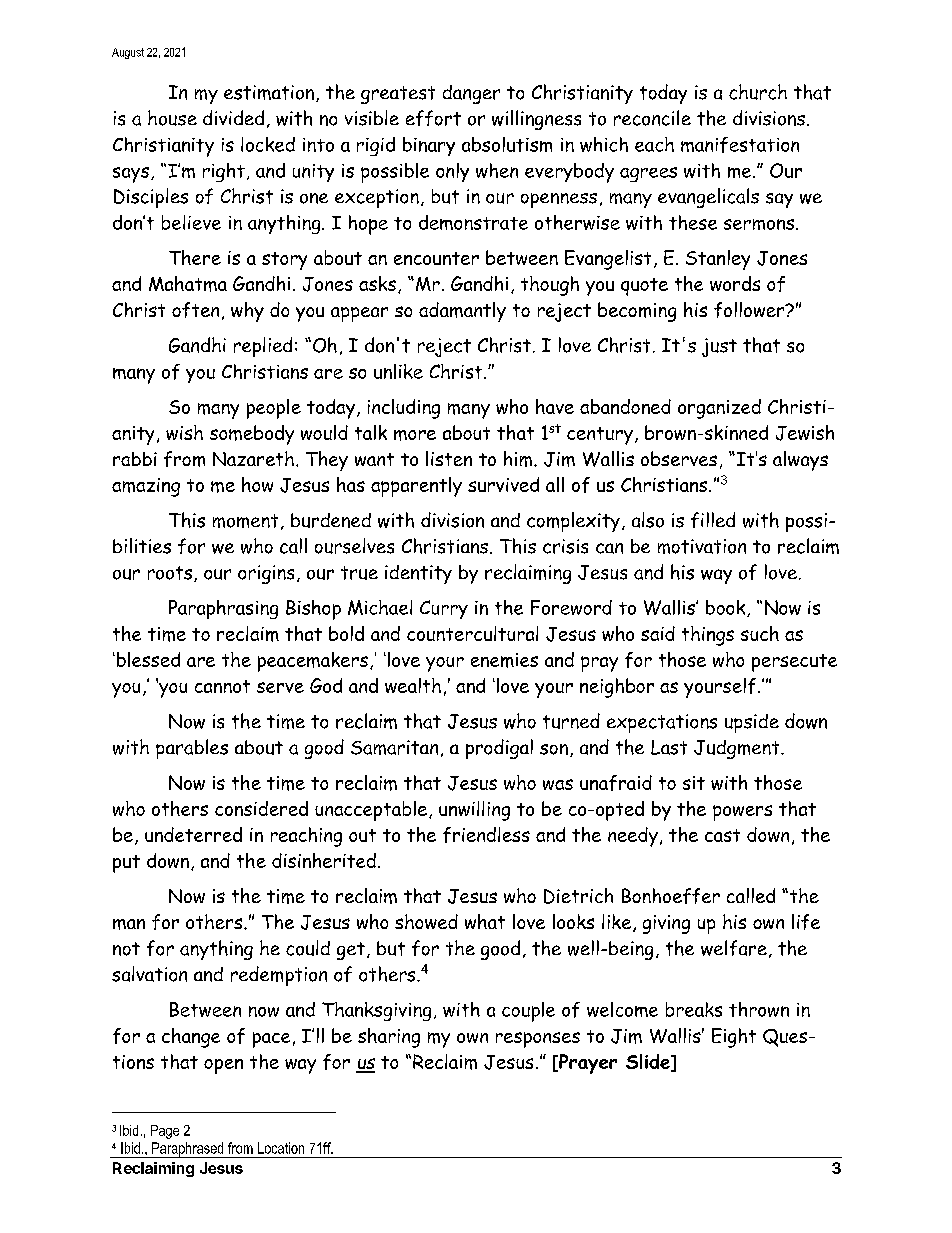 This screenshot has height=1233, width=952. I want to click on responses, so click(538, 1040).
